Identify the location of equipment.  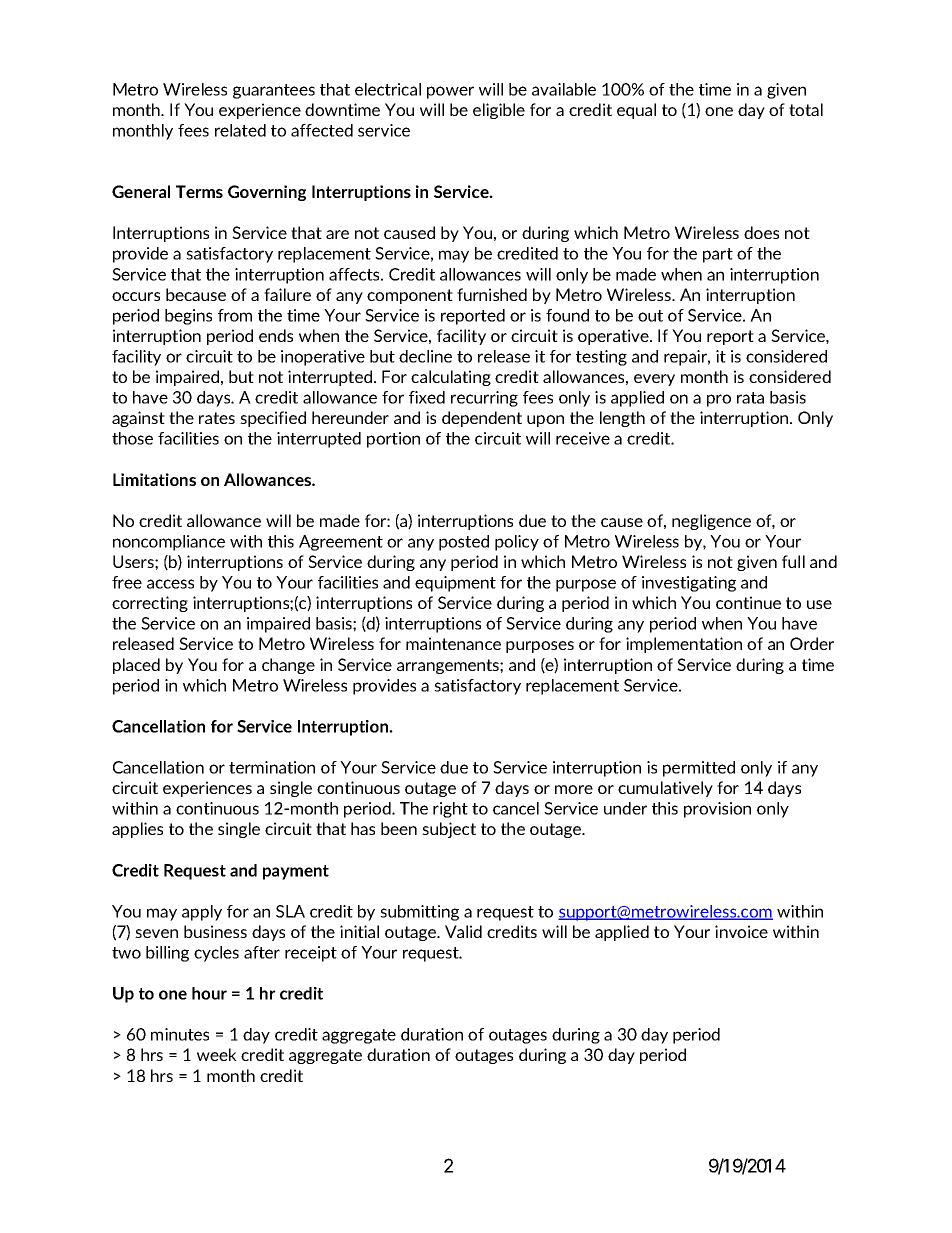
(455, 584).
